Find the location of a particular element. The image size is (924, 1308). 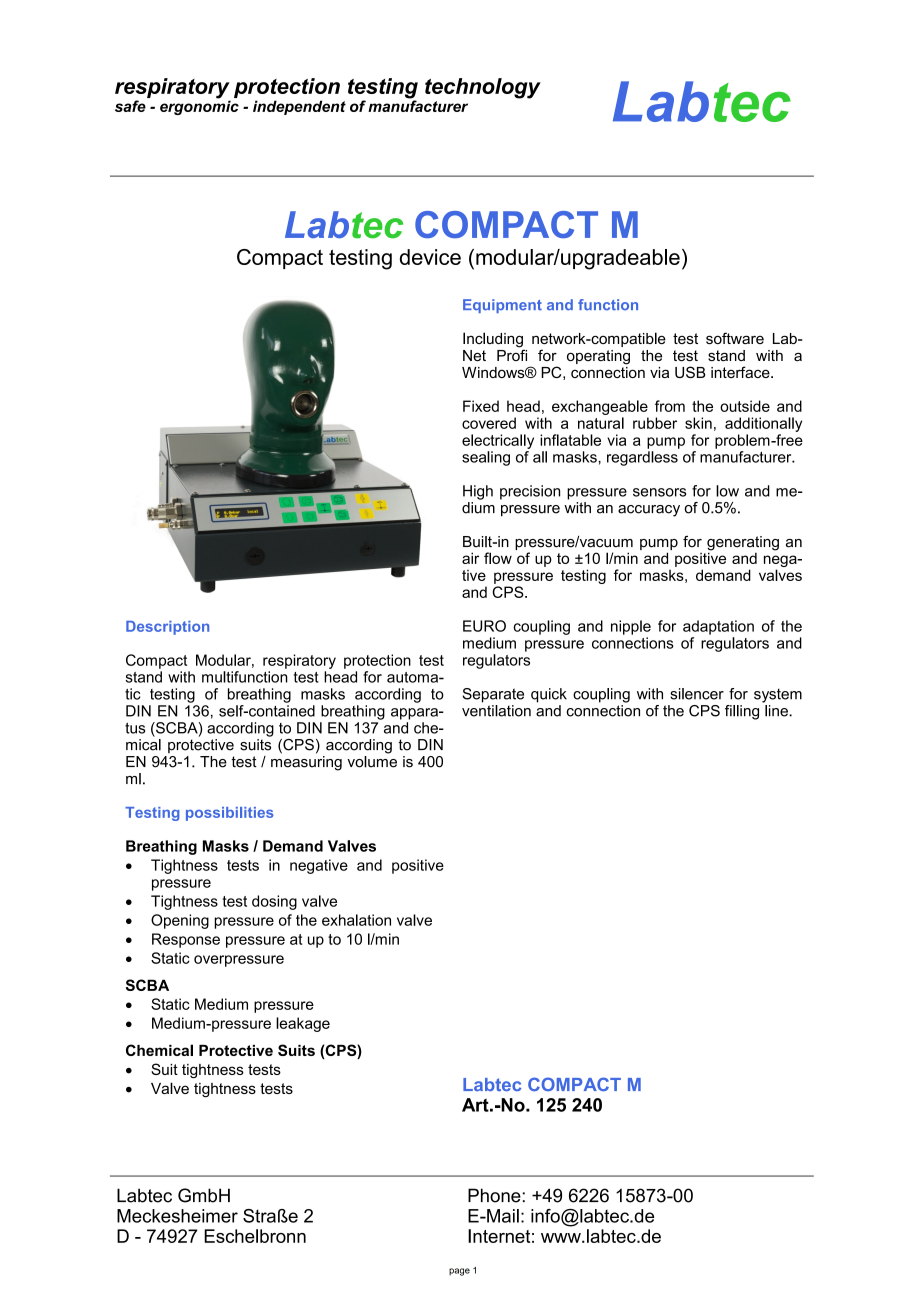

leakage is located at coordinates (303, 1024).
